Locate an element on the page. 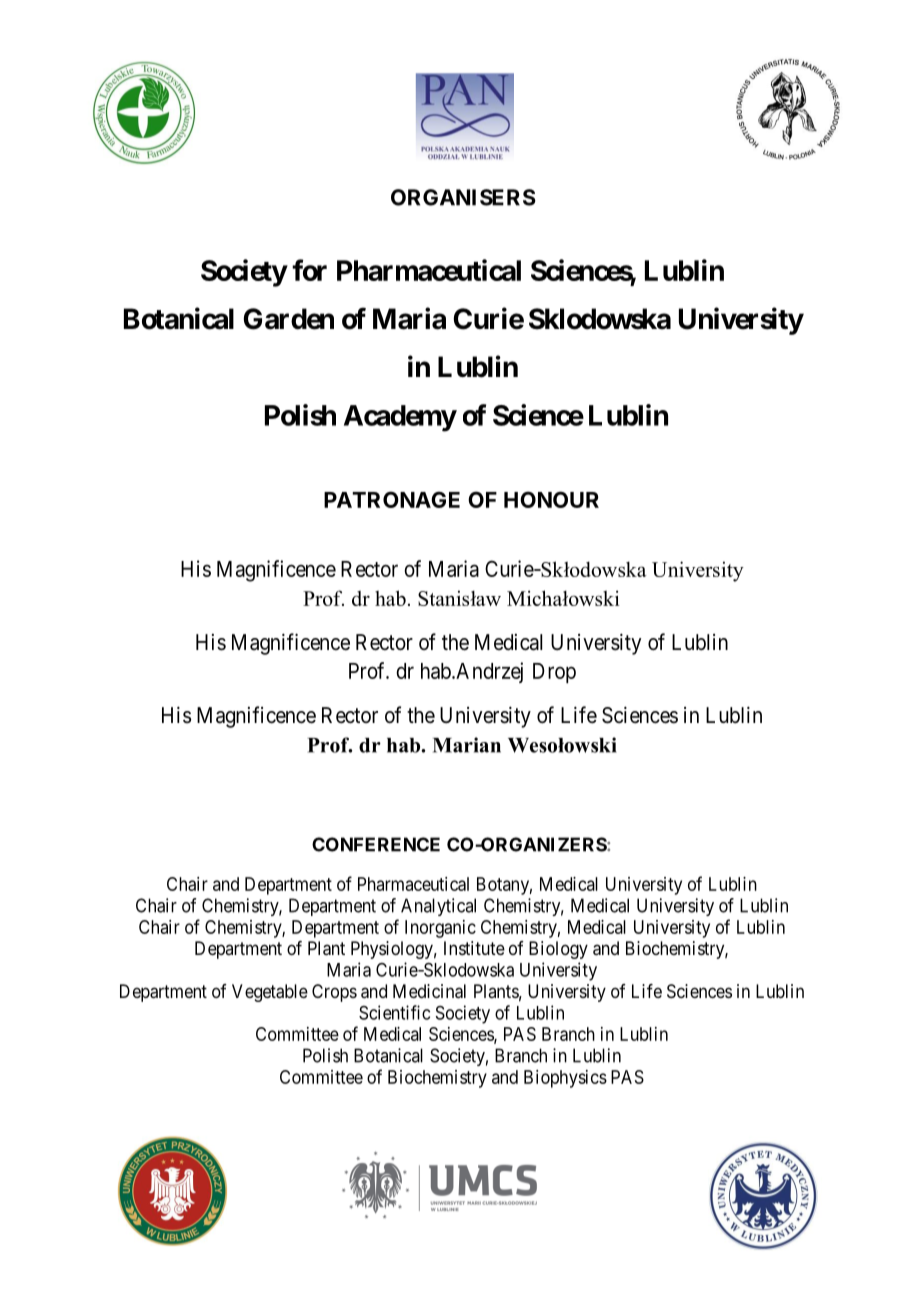 The height and width of the page is (1307, 924). HONOUR is located at coordinates (551, 499).
